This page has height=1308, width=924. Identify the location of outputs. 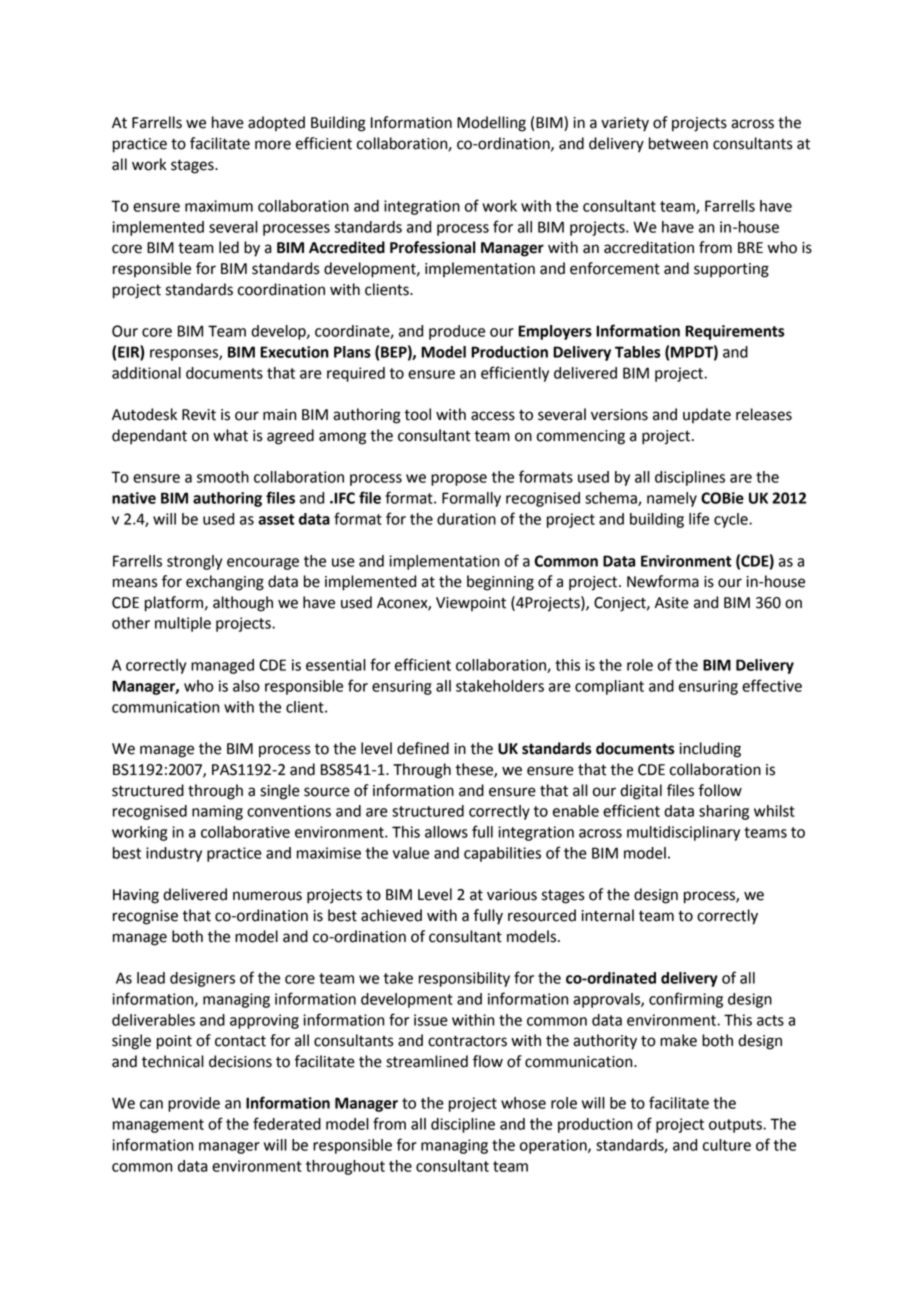
(736, 1126).
